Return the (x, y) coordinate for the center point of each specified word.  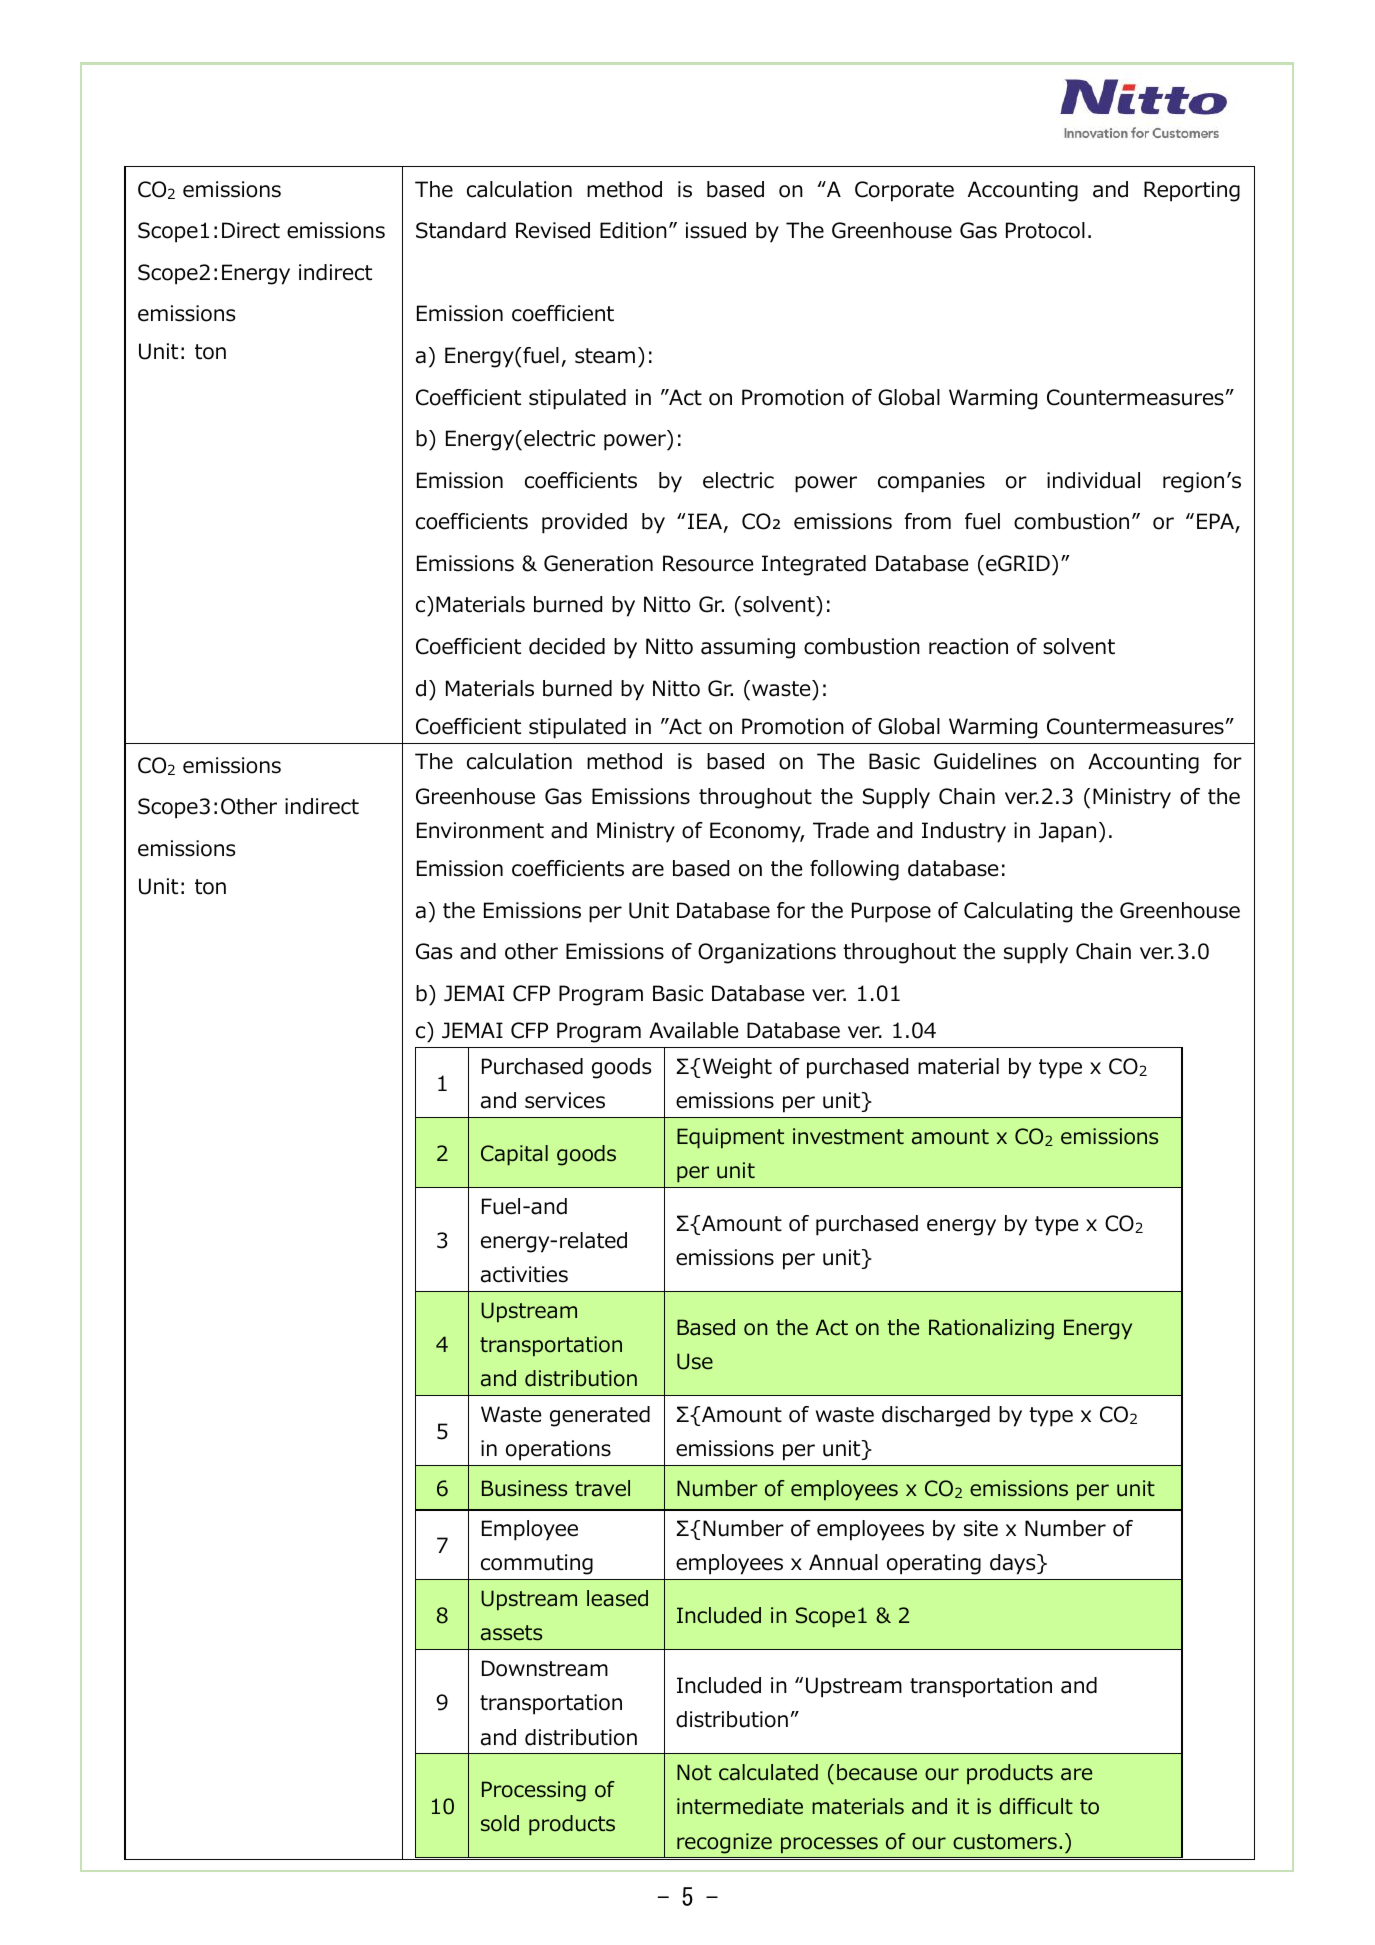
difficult (1036, 1806)
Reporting (1192, 191)
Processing (534, 1791)
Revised (553, 230)
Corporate (904, 191)
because (877, 1772)
